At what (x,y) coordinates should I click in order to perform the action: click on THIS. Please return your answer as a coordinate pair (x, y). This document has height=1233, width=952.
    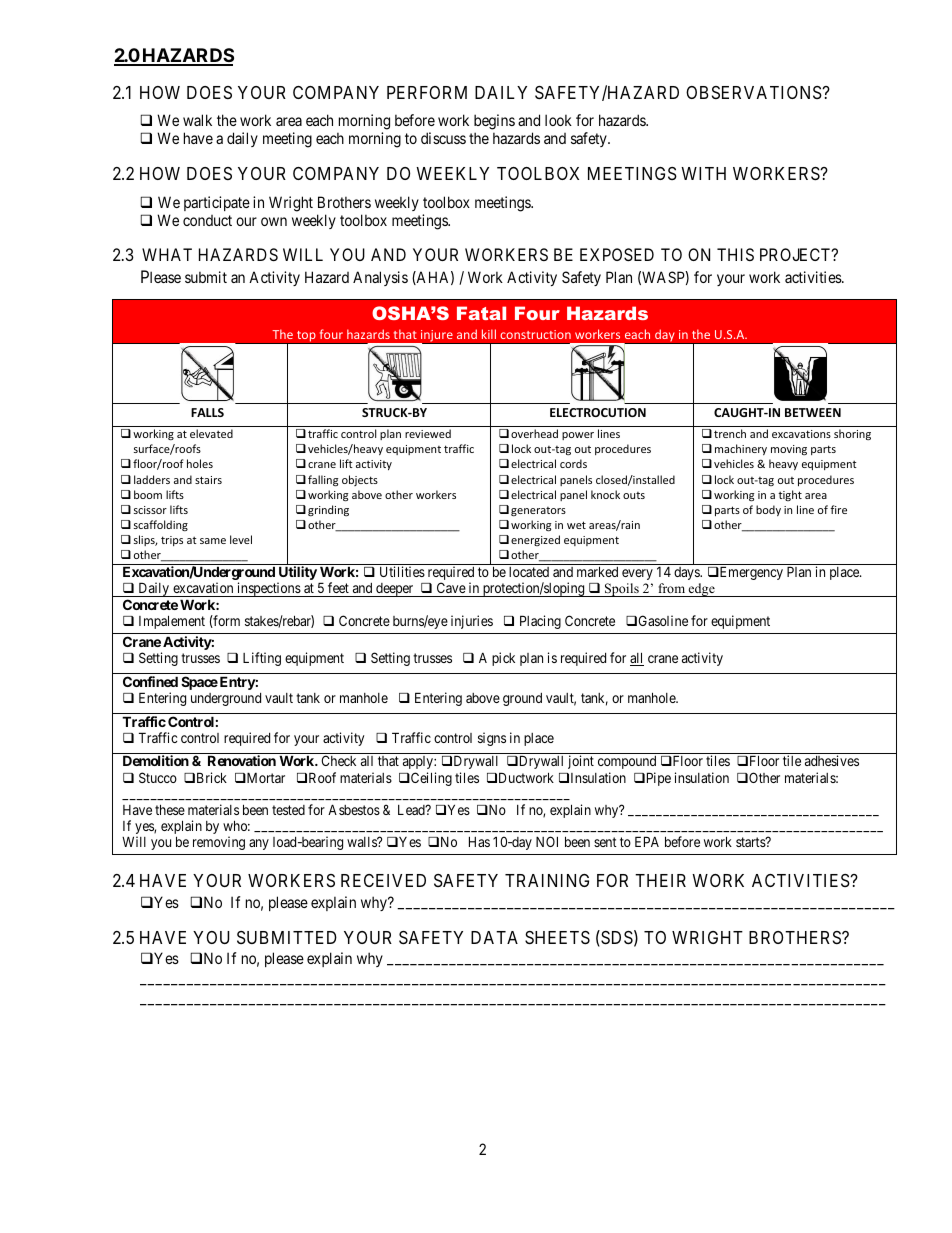
    Looking at the image, I should click on (735, 254).
